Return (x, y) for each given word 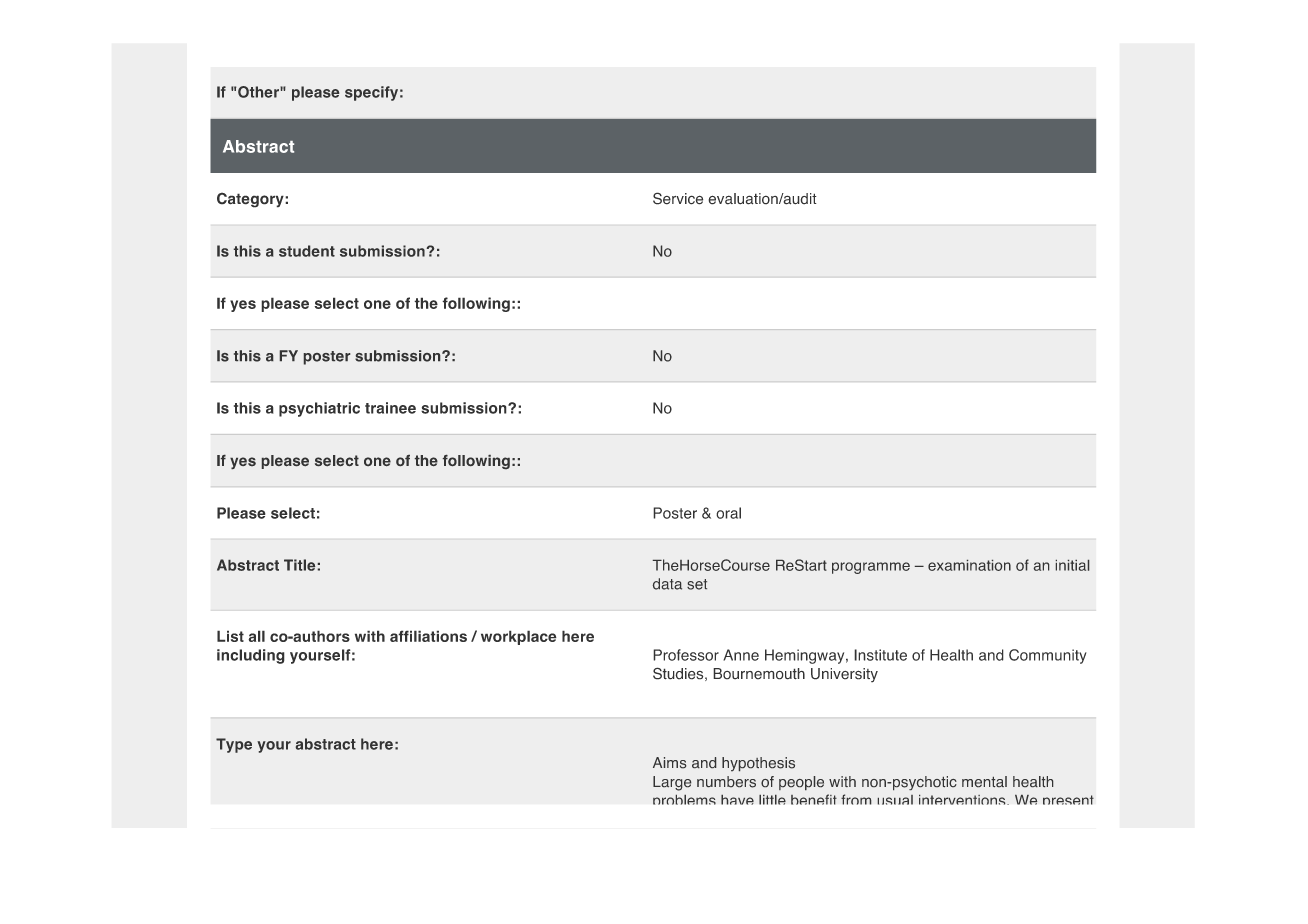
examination (969, 565)
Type (234, 745)
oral (728, 513)
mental (984, 781)
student (307, 251)
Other (259, 92)
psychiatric (319, 409)
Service (678, 198)
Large (672, 783)
